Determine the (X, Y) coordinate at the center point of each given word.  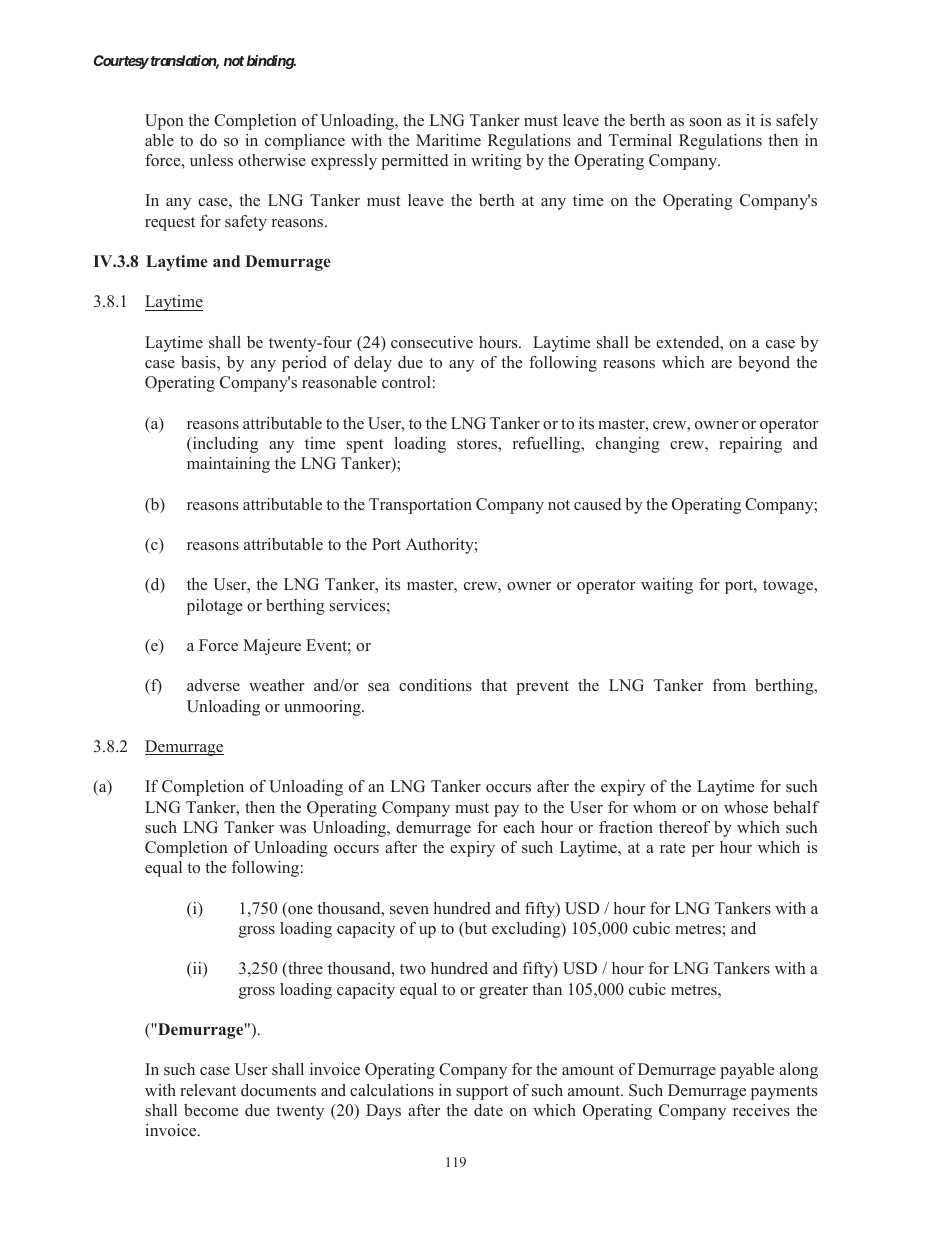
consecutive (432, 342)
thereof (684, 827)
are (721, 364)
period (304, 364)
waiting (667, 586)
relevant (208, 1090)
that (494, 685)
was (292, 829)
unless (211, 160)
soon (706, 122)
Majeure (272, 647)
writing (496, 162)
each (519, 827)
